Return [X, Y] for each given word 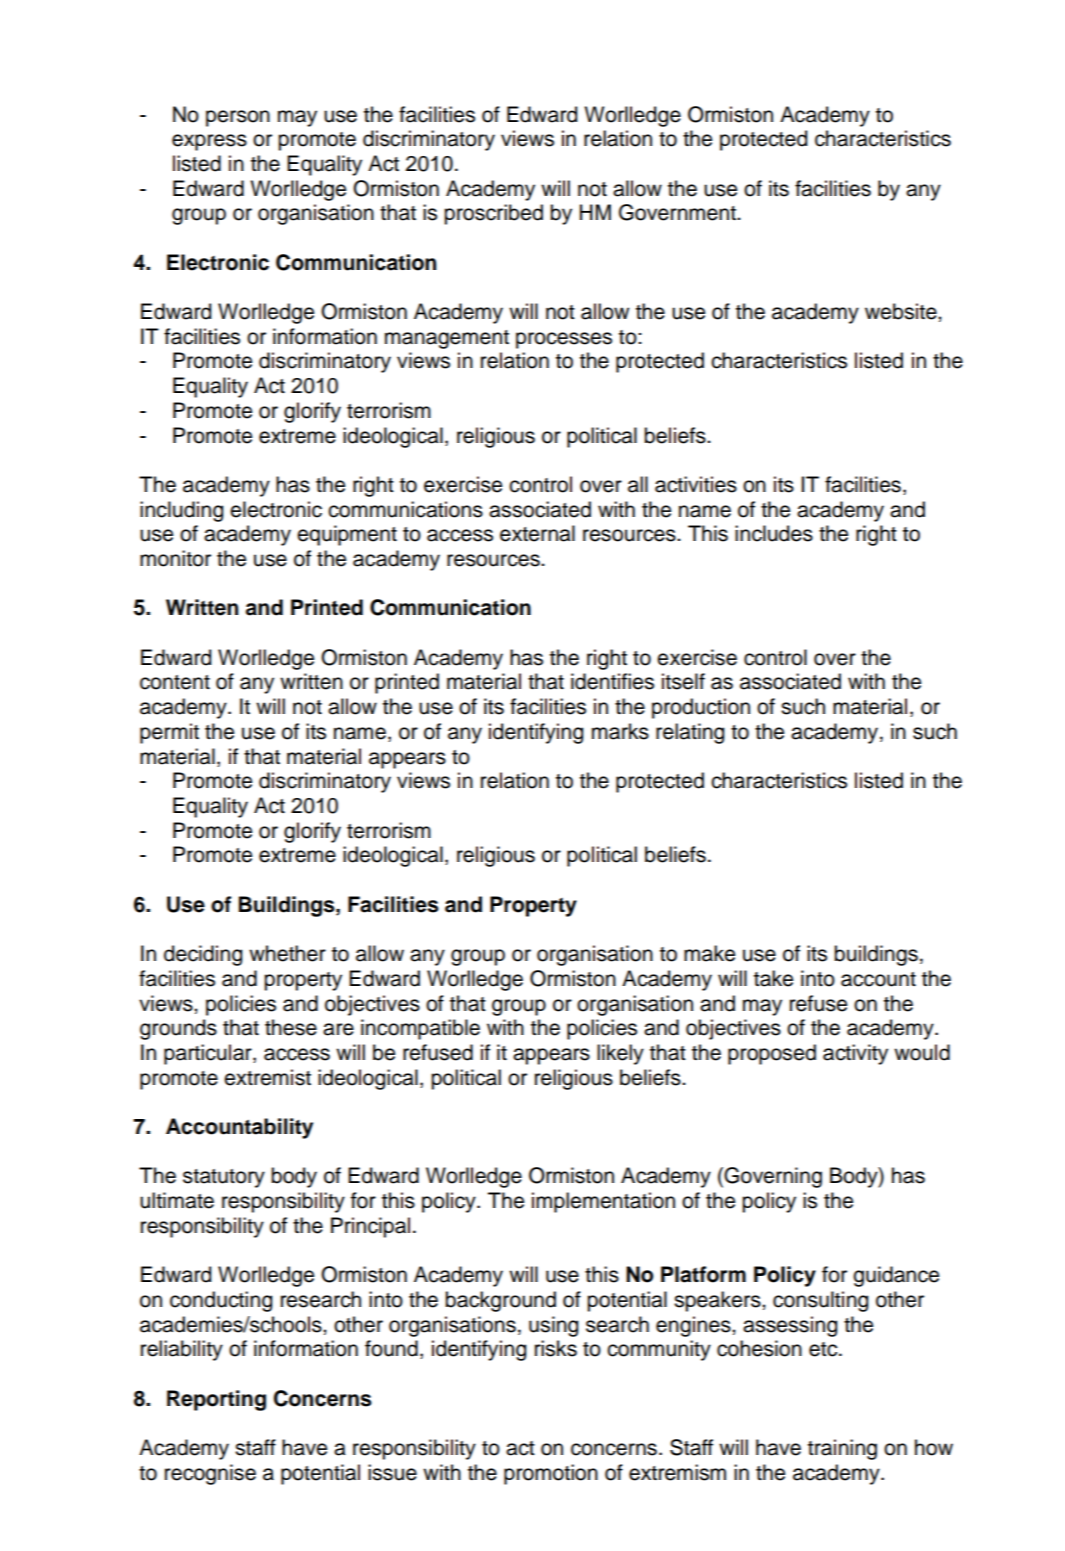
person [238, 118]
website [902, 311]
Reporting [216, 1400]
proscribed [493, 214]
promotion [551, 1474]
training [842, 1449]
